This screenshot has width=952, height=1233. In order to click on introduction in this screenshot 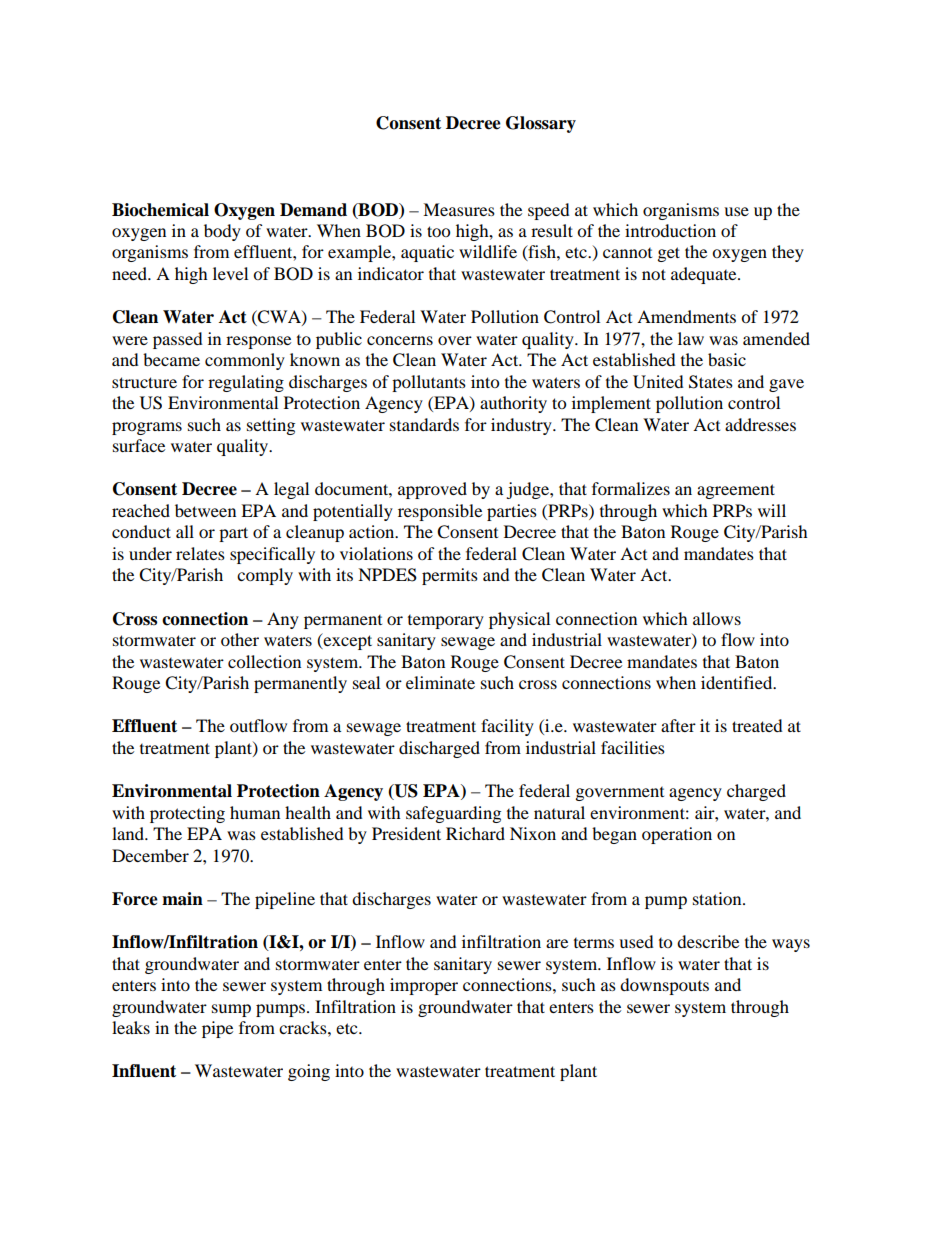, I will do `click(670, 230)`.
